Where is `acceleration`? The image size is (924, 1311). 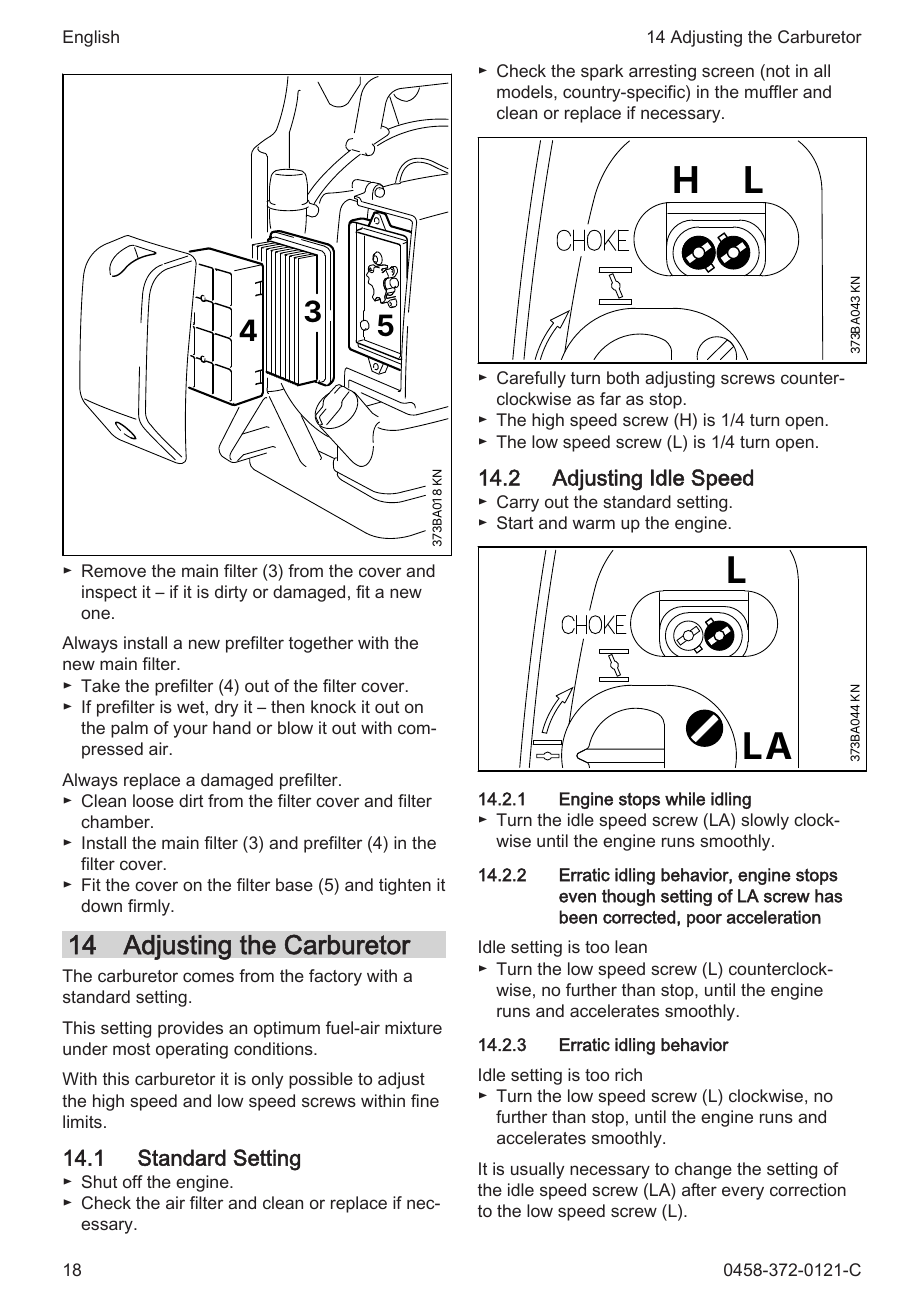
acceleration is located at coordinates (774, 917).
